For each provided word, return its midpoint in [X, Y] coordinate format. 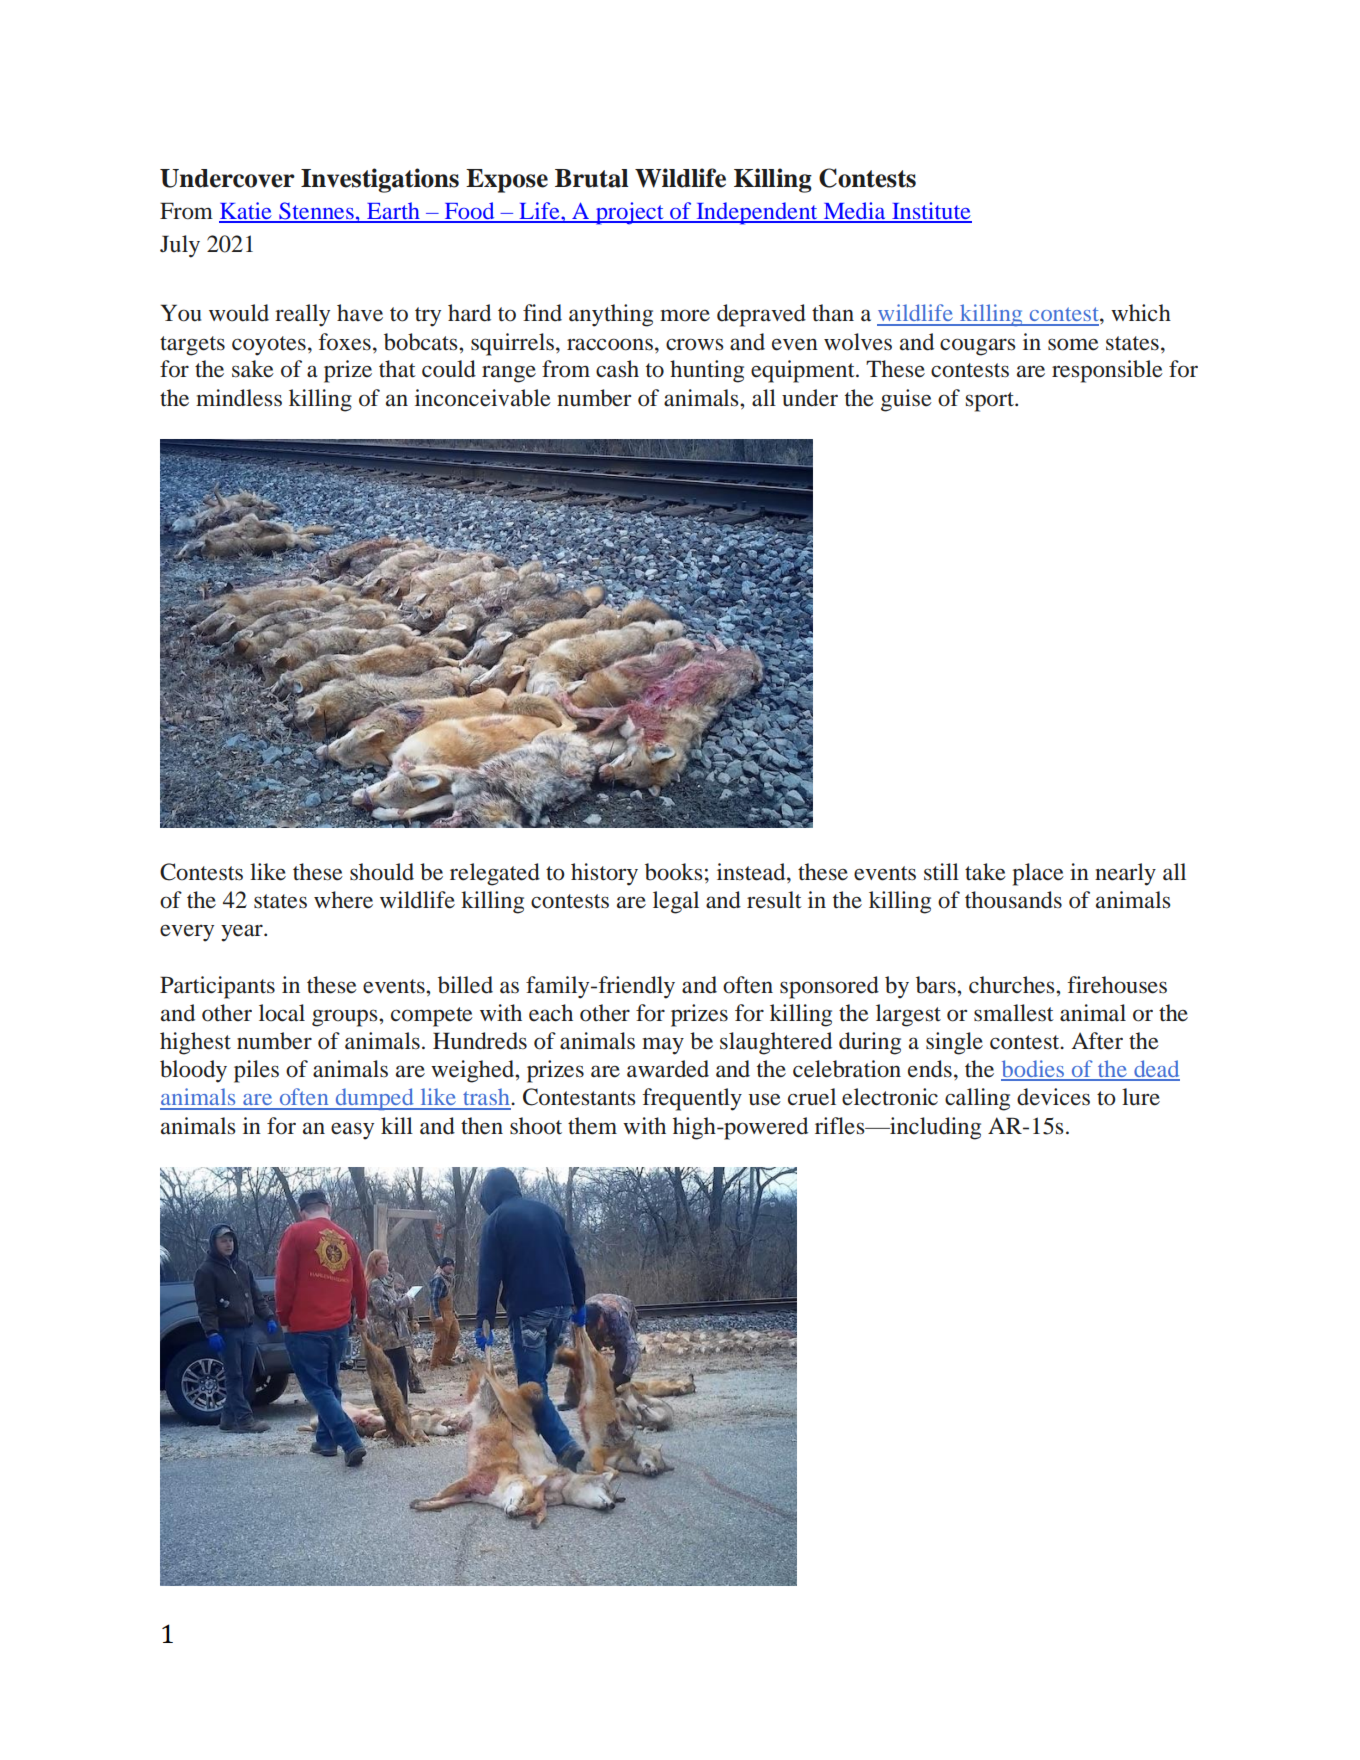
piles [256, 1071]
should [382, 872]
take [985, 872]
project [629, 213]
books [674, 872]
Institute [931, 212]
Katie [246, 212]
